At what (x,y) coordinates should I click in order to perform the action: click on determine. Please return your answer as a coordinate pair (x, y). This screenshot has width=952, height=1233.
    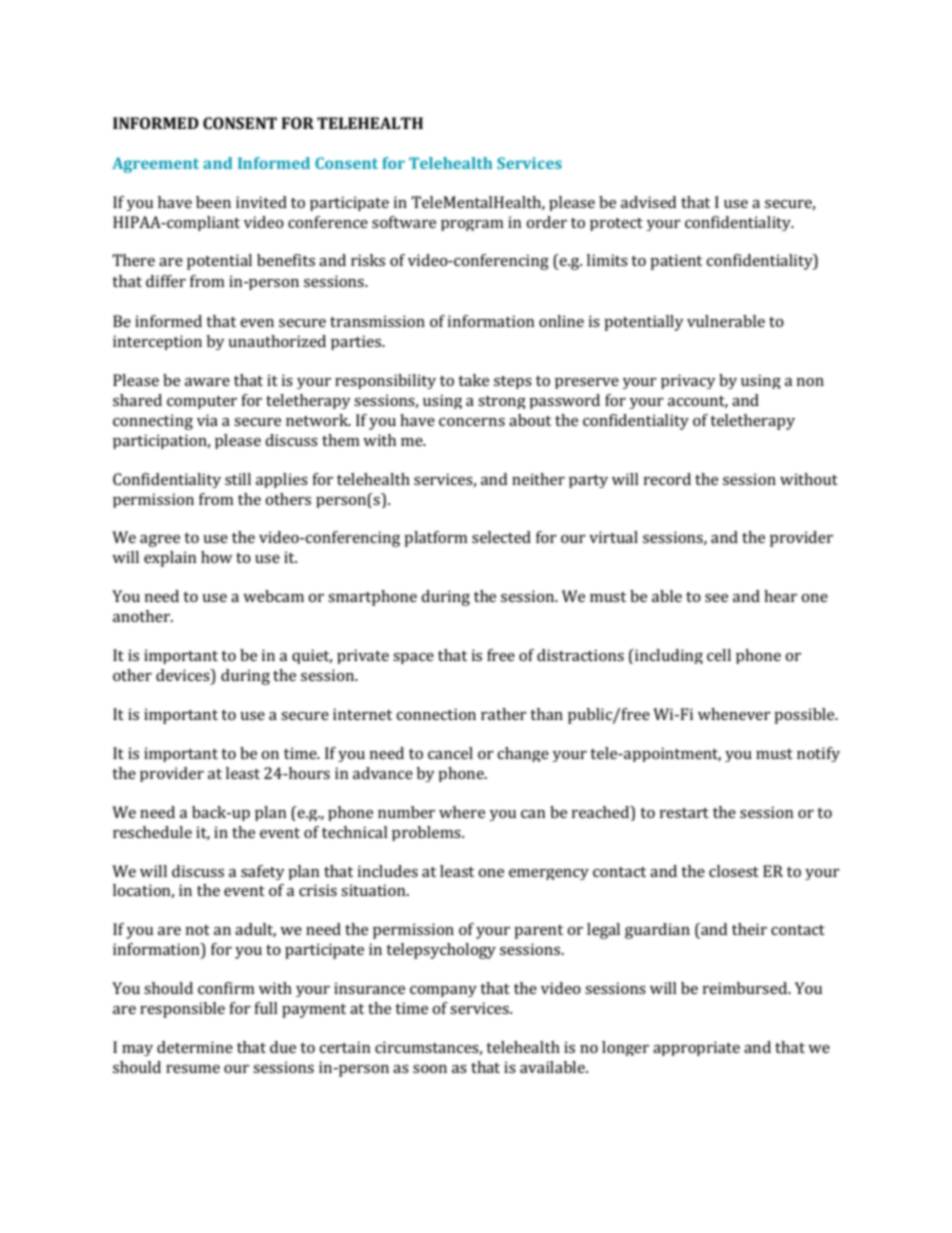
    Looking at the image, I should click on (195, 1047).
